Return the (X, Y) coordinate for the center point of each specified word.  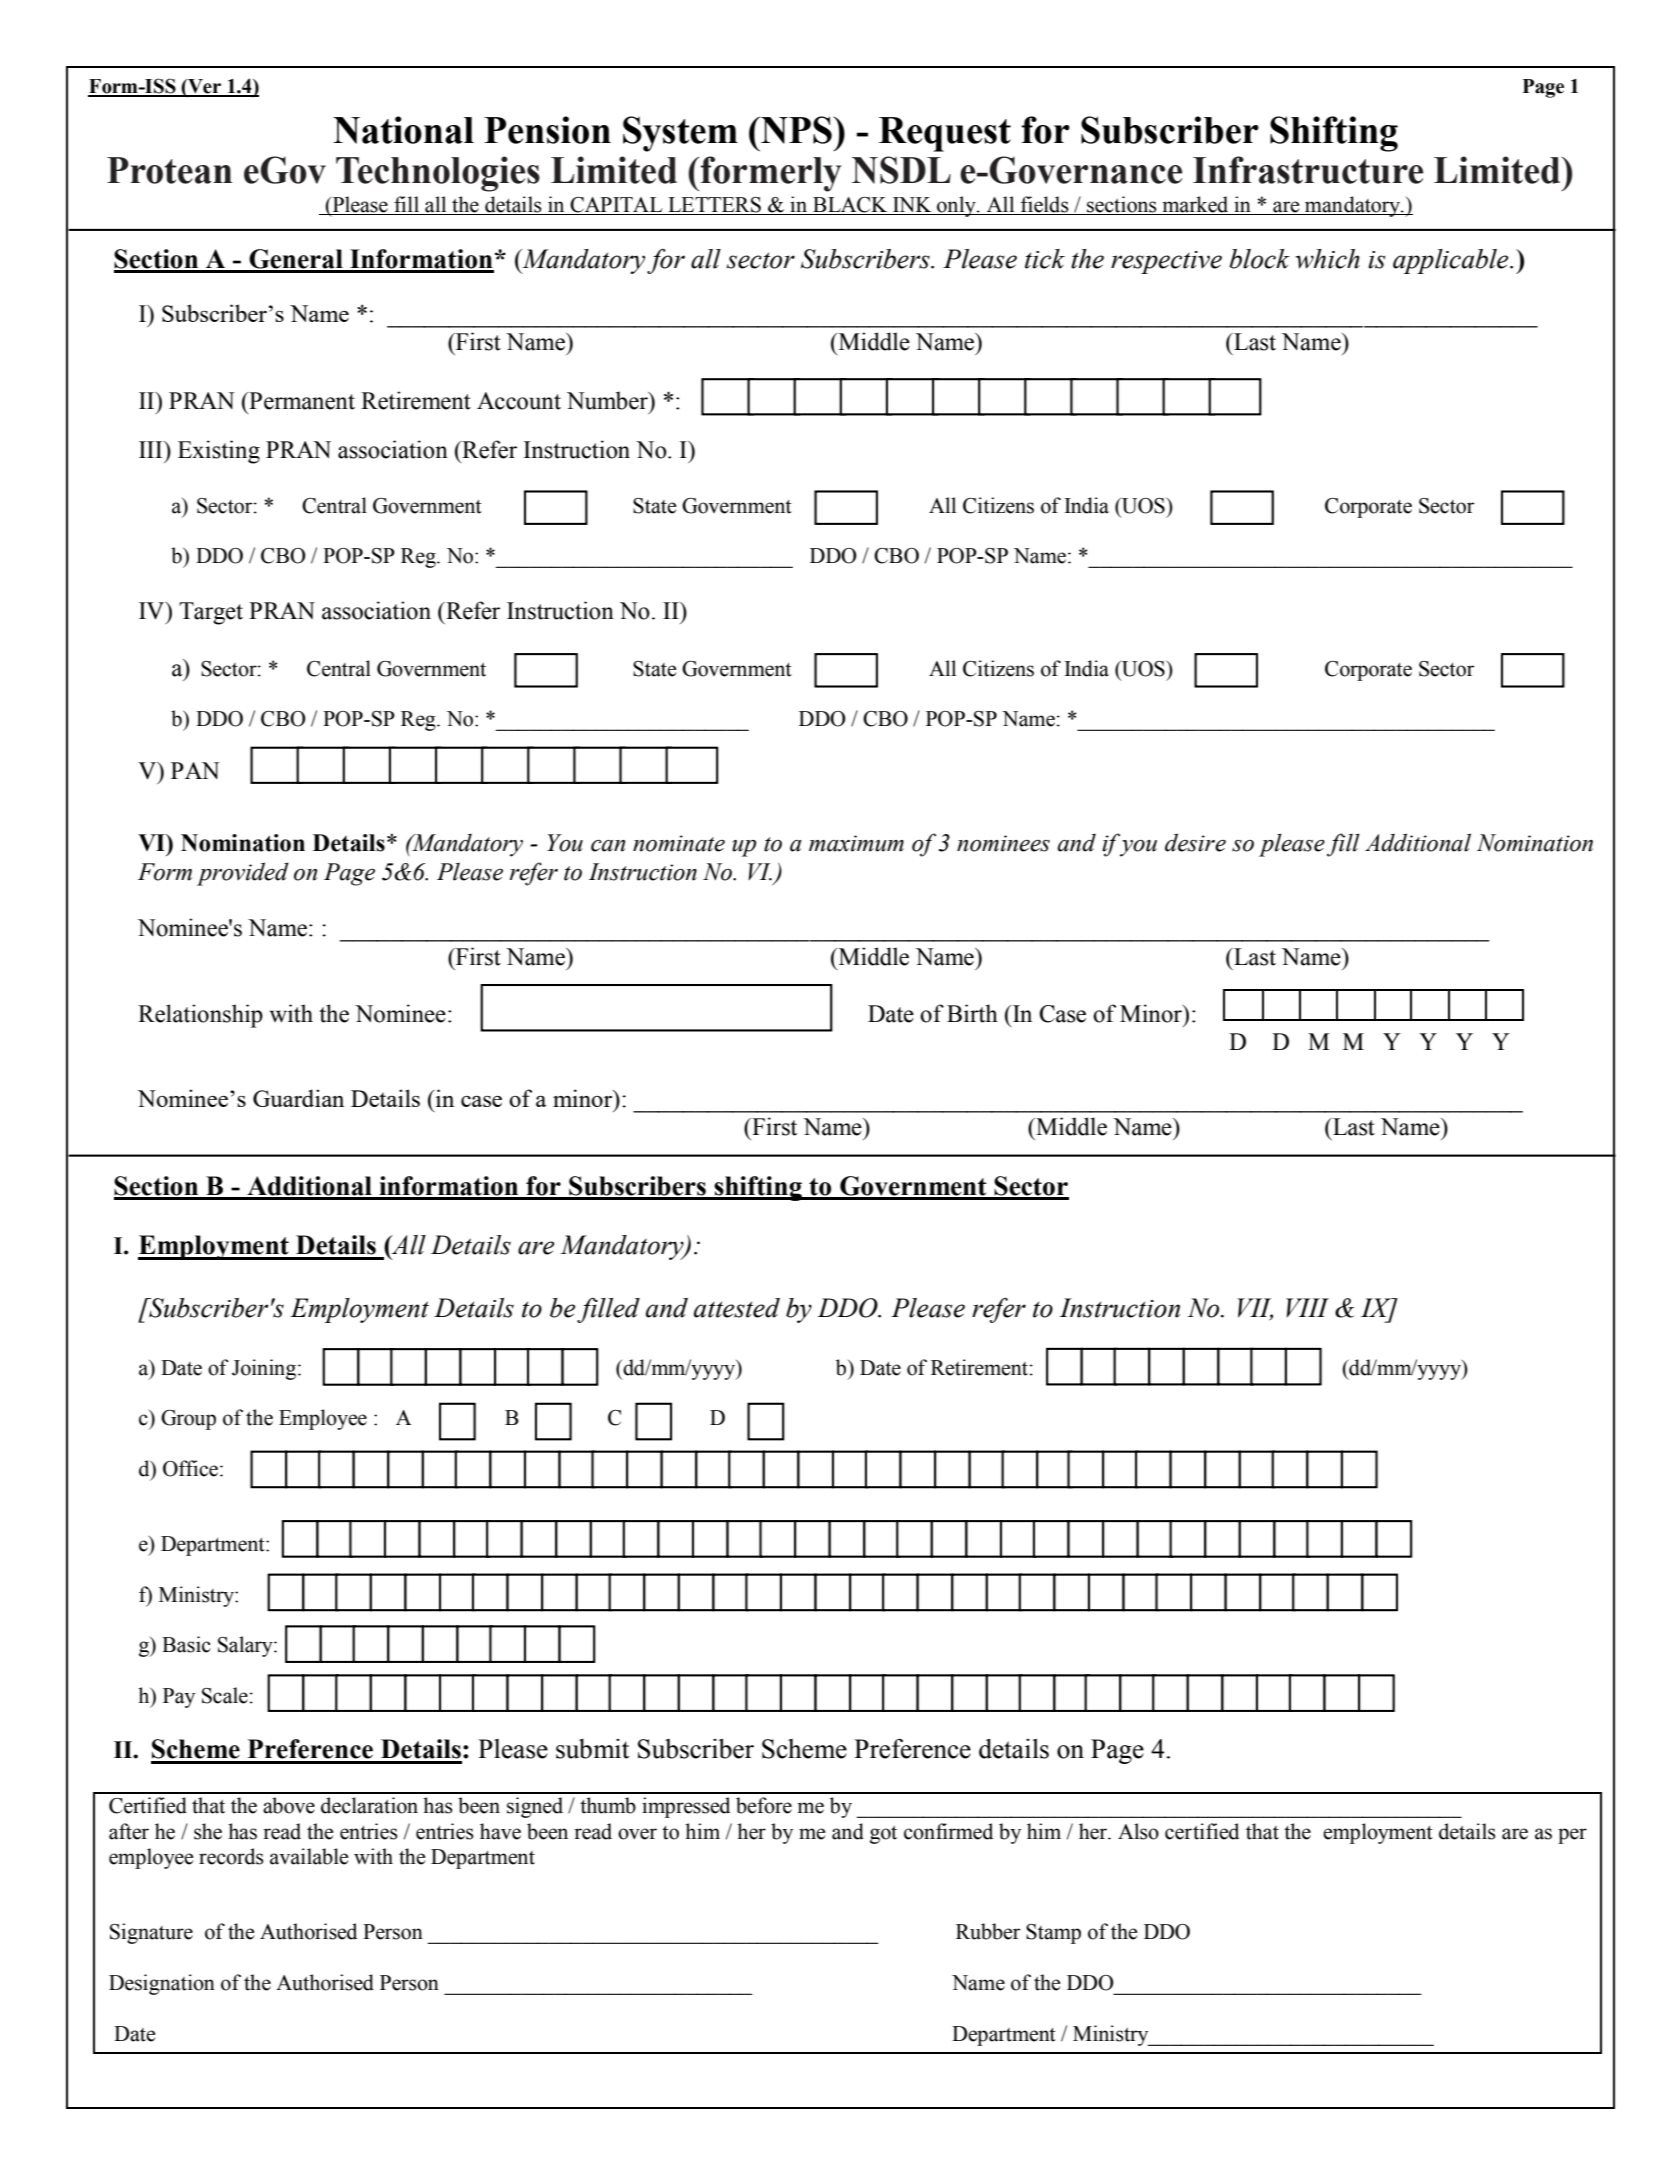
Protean (169, 170)
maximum (856, 843)
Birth (972, 1013)
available (309, 1856)
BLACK (850, 206)
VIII (1307, 1307)
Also (1138, 1831)
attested (737, 1308)
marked (1195, 205)
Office (192, 1468)
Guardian (298, 1098)
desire (1195, 842)
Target (211, 613)
